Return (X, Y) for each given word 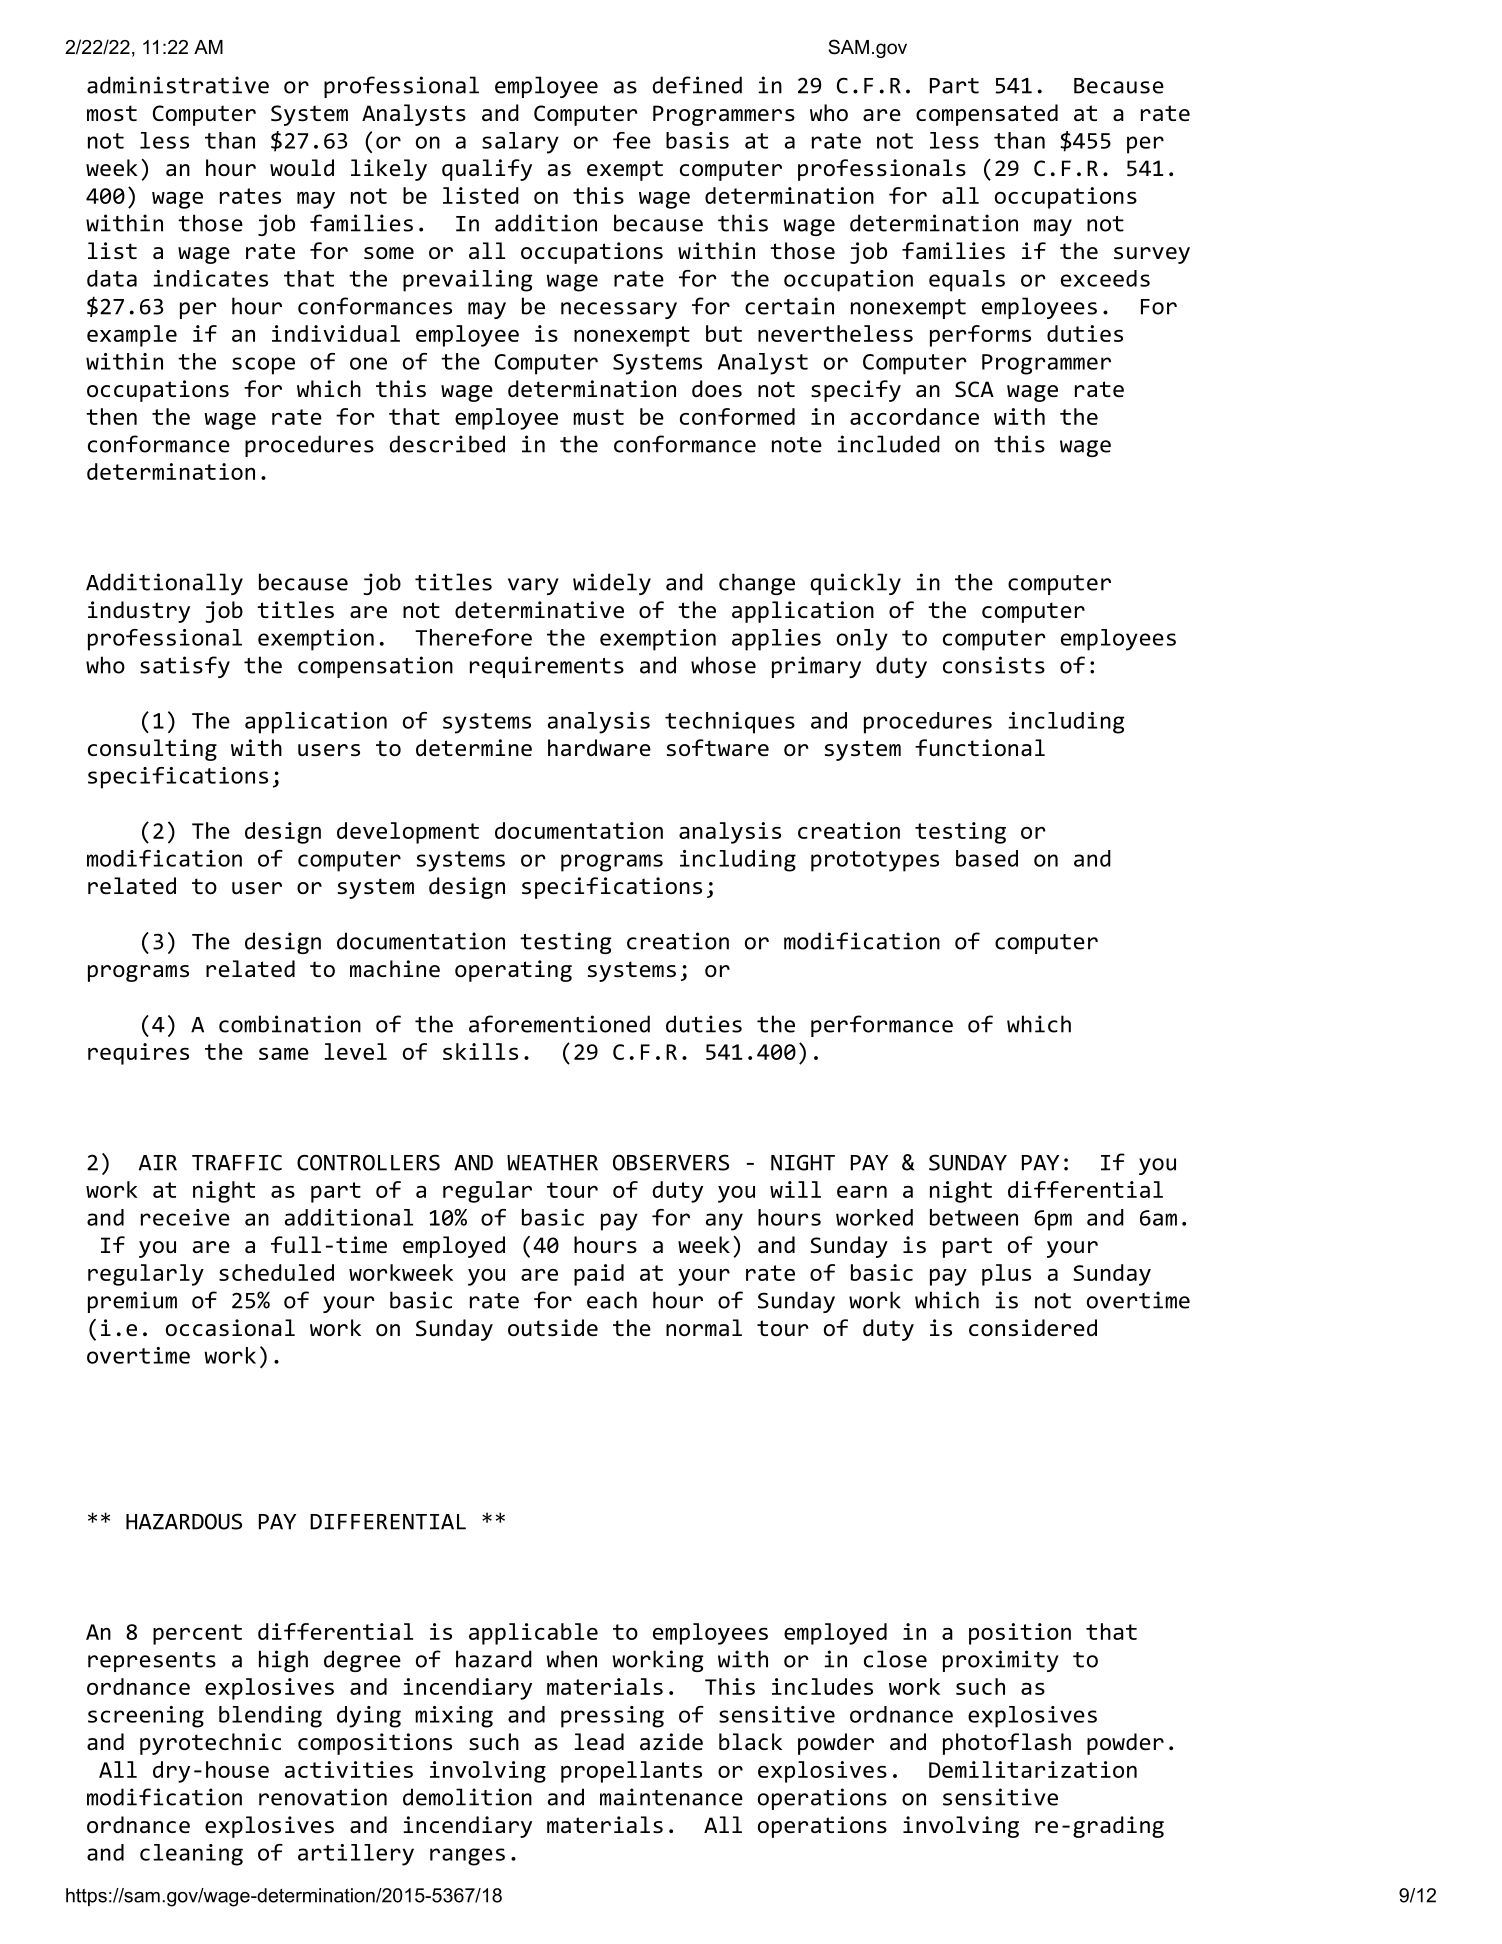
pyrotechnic (210, 1744)
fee (632, 140)
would (302, 167)
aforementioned (559, 1024)
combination (290, 1024)
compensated (987, 115)
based (987, 858)
